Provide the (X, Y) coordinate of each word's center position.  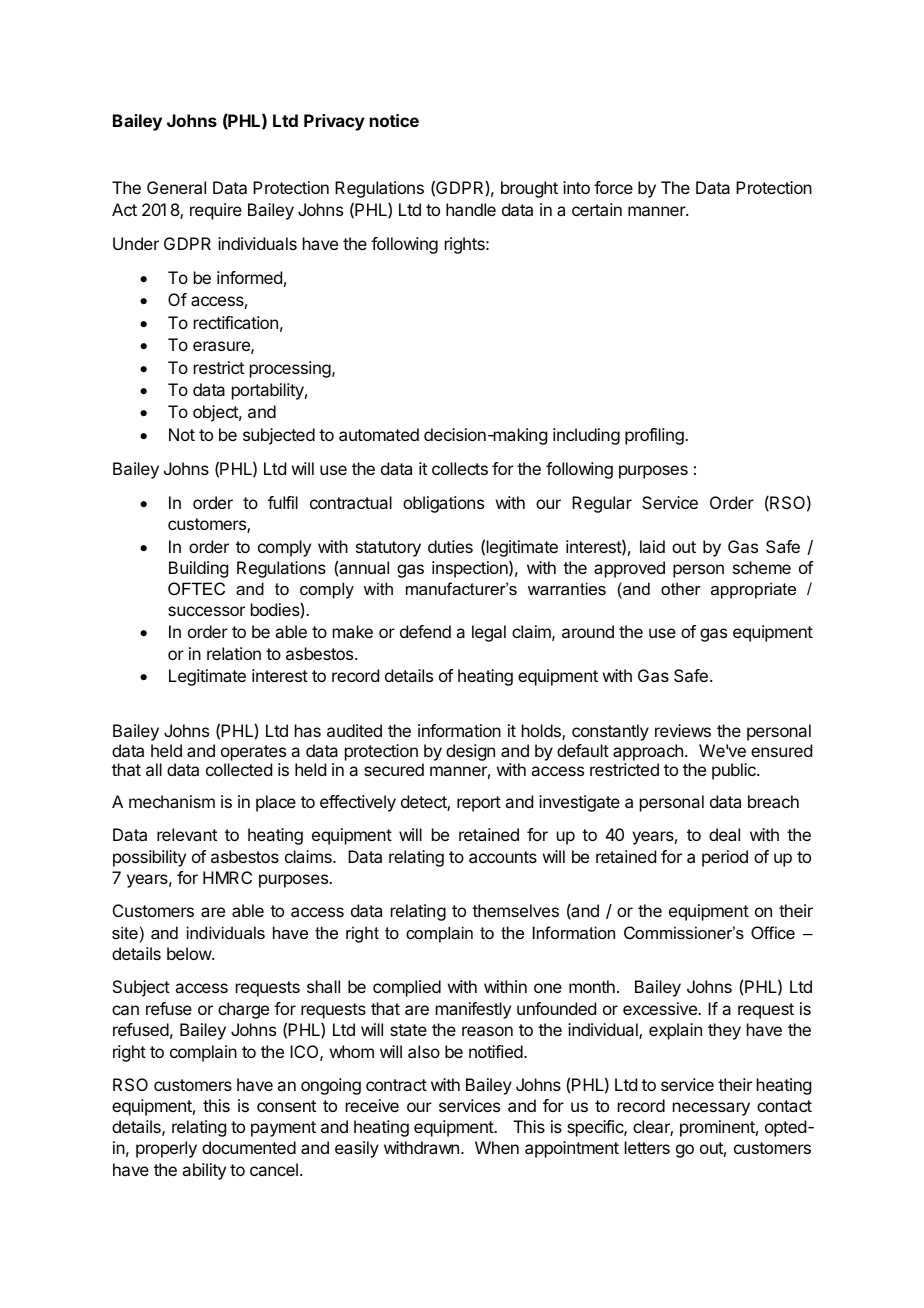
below (190, 953)
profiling (655, 436)
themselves (515, 910)
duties (450, 546)
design (470, 752)
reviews (683, 730)
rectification (236, 322)
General (176, 187)
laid (652, 546)
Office (773, 932)
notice (394, 120)
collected (239, 769)
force (613, 187)
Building (198, 569)
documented (249, 1147)
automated (379, 434)
